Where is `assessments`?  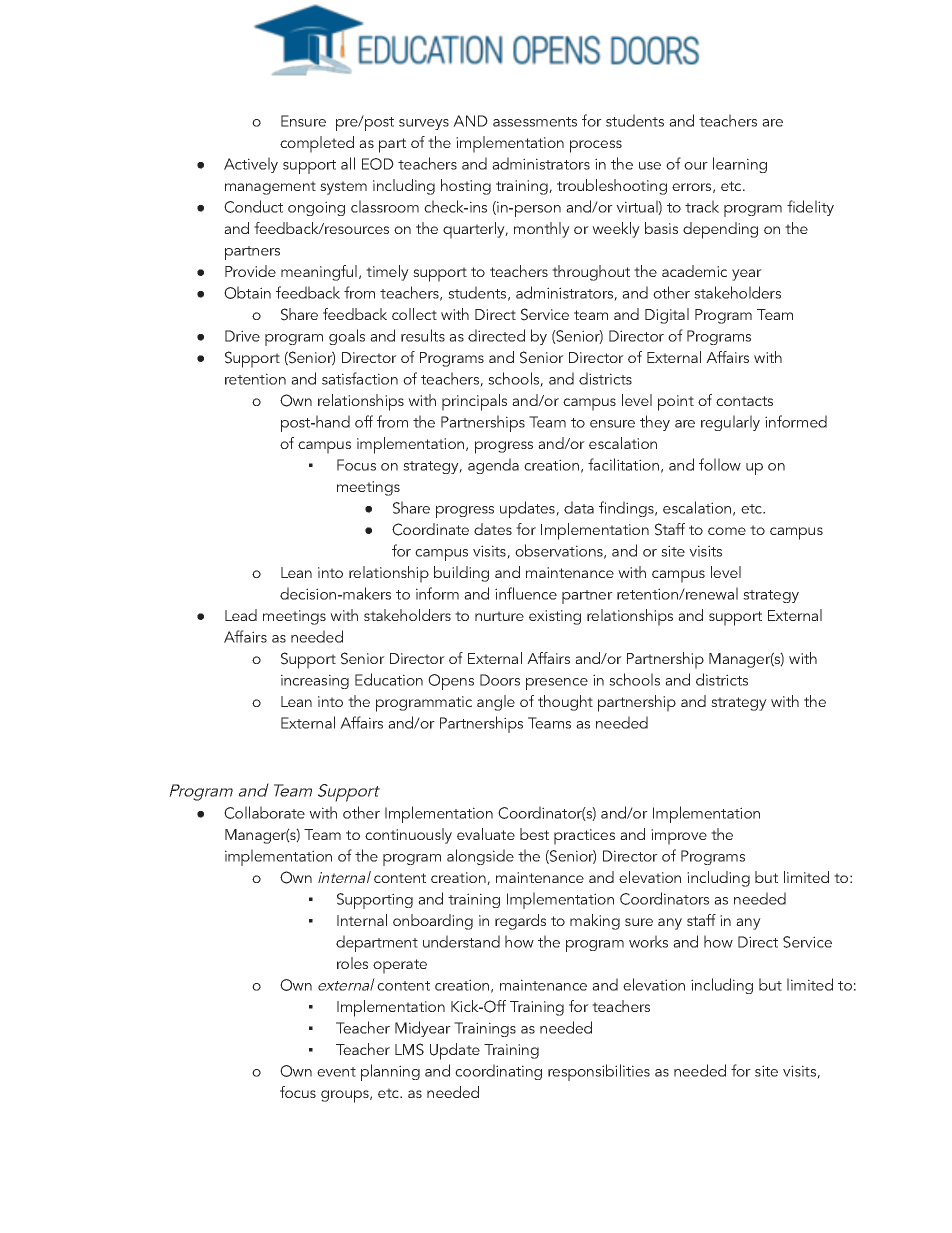
assessments is located at coordinates (535, 122).
